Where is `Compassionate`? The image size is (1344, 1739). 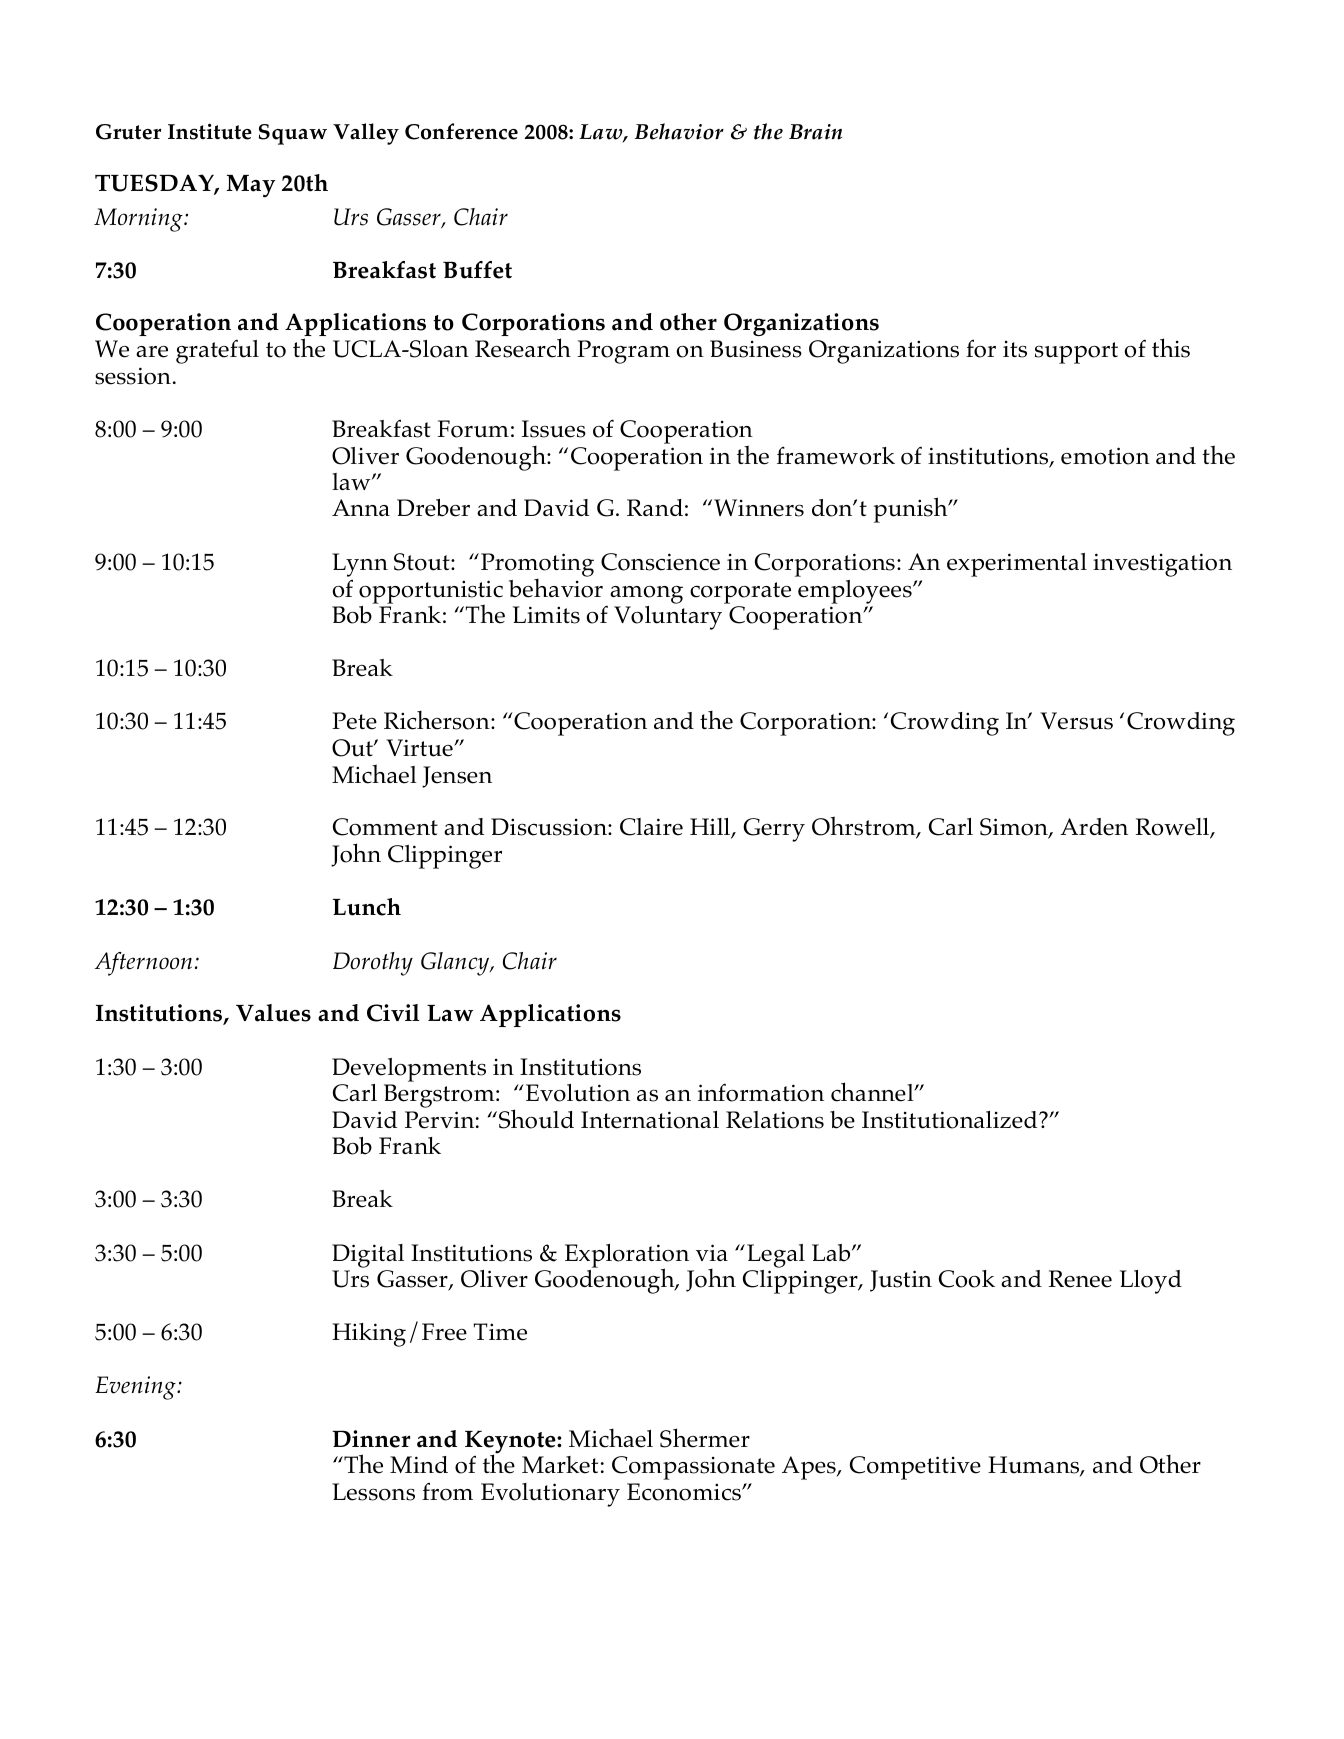 Compassionate is located at coordinates (693, 1468).
